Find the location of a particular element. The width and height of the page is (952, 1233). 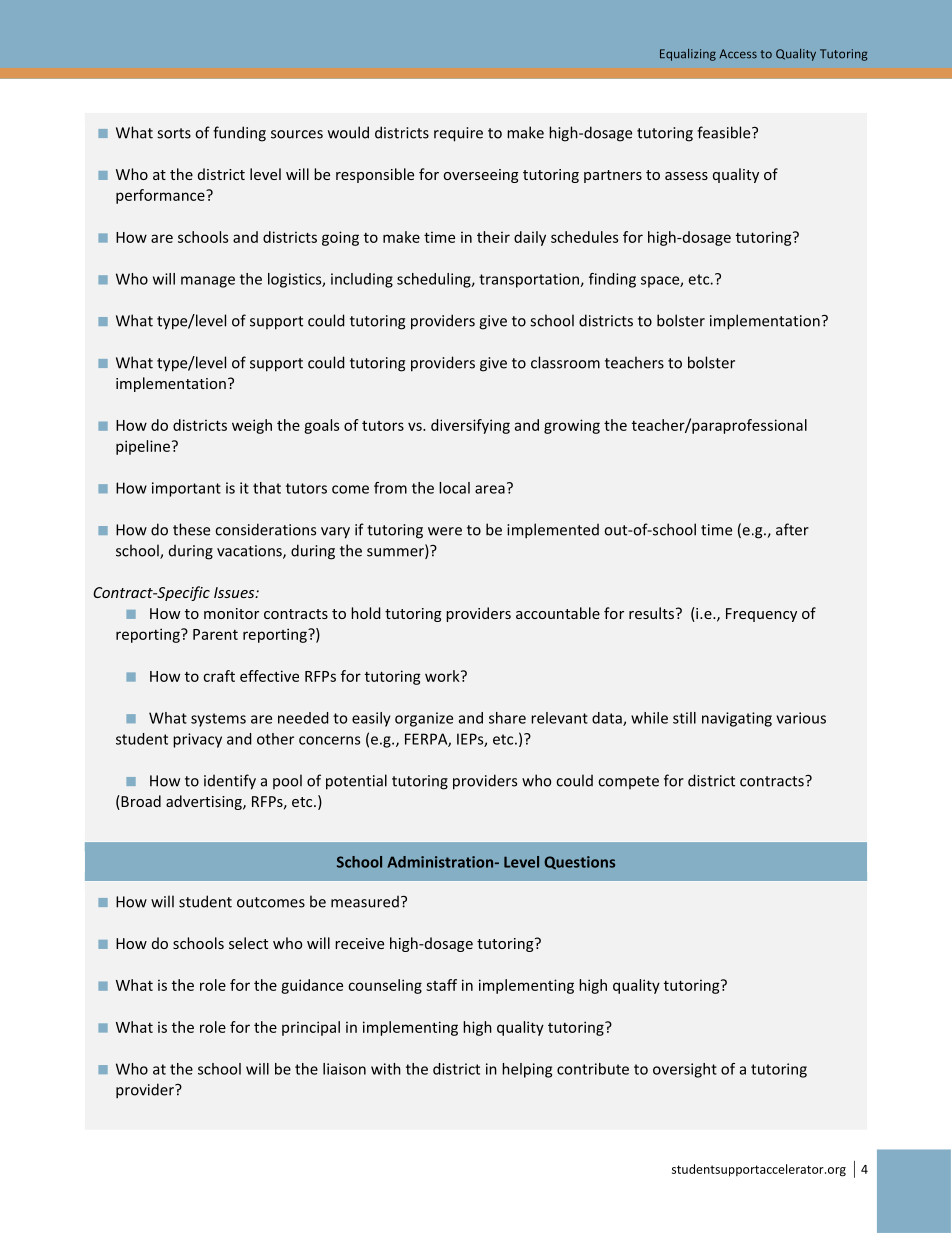

were is located at coordinates (445, 531).
